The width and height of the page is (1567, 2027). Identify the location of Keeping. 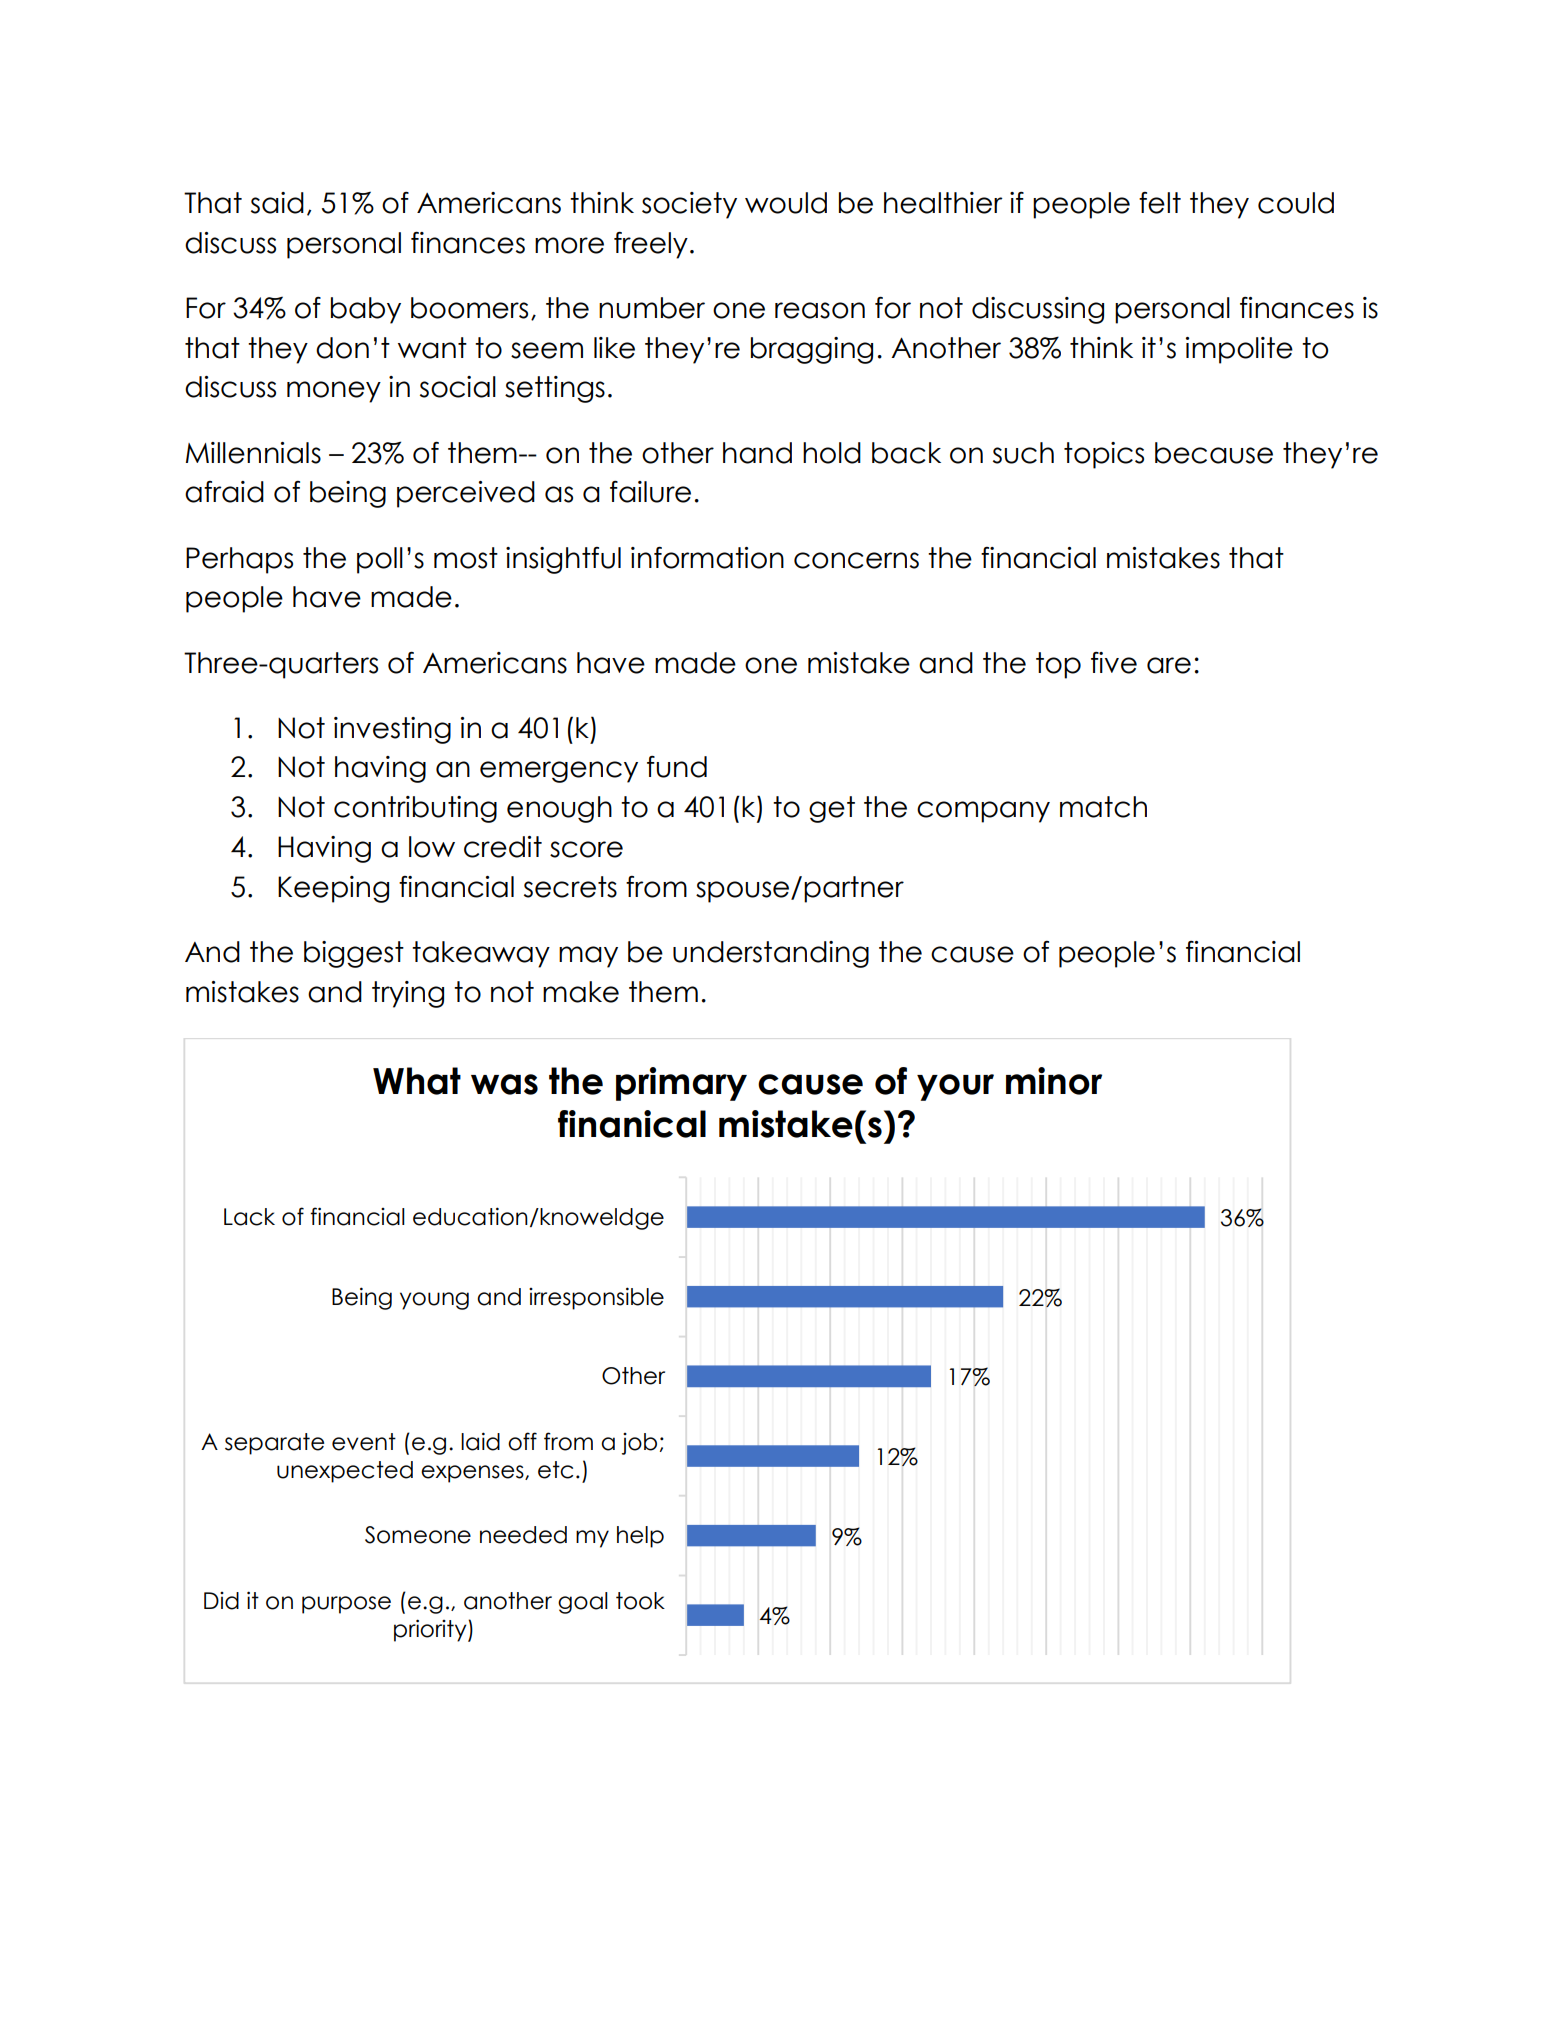
(333, 889).
